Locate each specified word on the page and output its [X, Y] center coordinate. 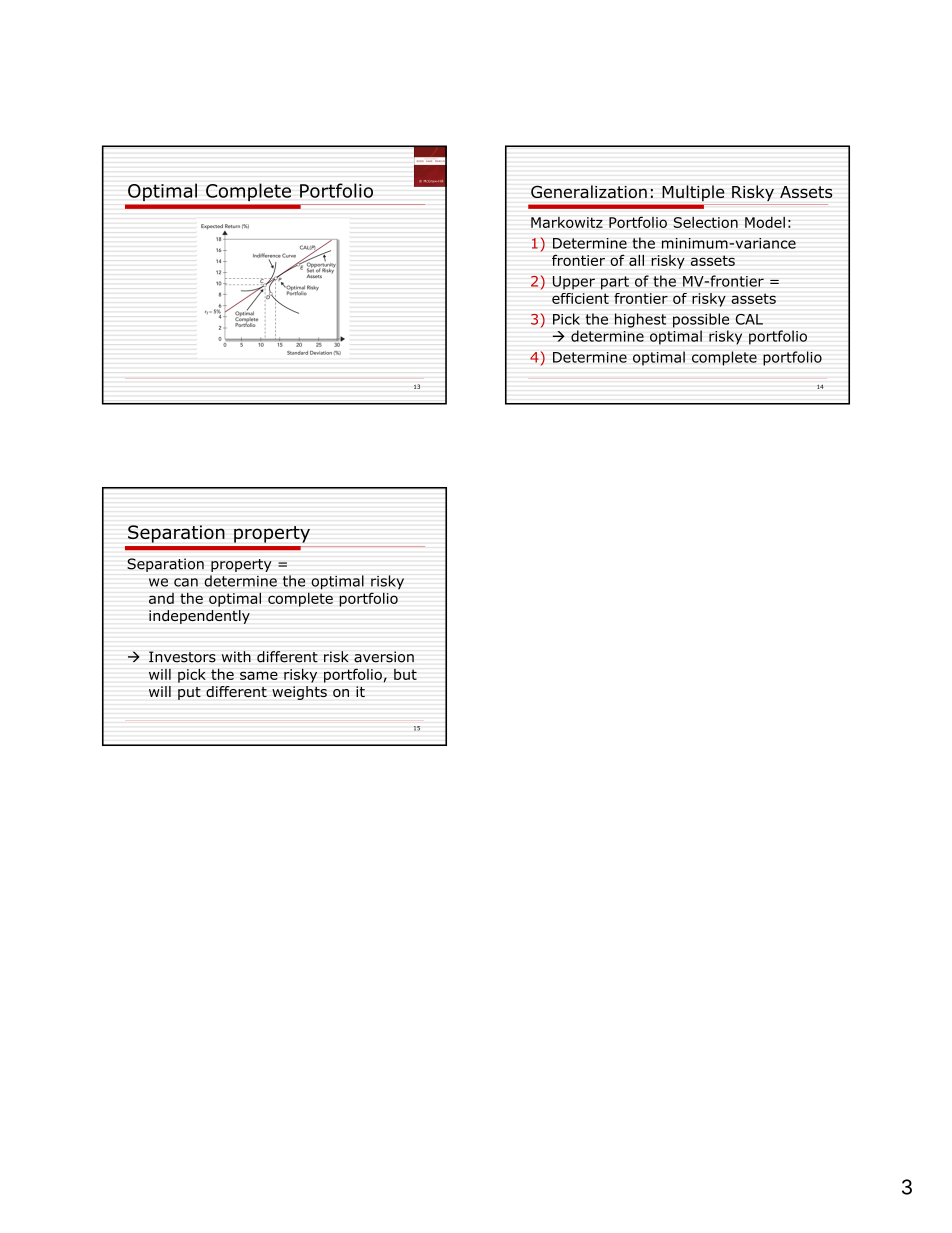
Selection [706, 222]
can [186, 582]
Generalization [589, 191]
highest [640, 320]
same [259, 675]
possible [701, 320]
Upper [574, 283]
